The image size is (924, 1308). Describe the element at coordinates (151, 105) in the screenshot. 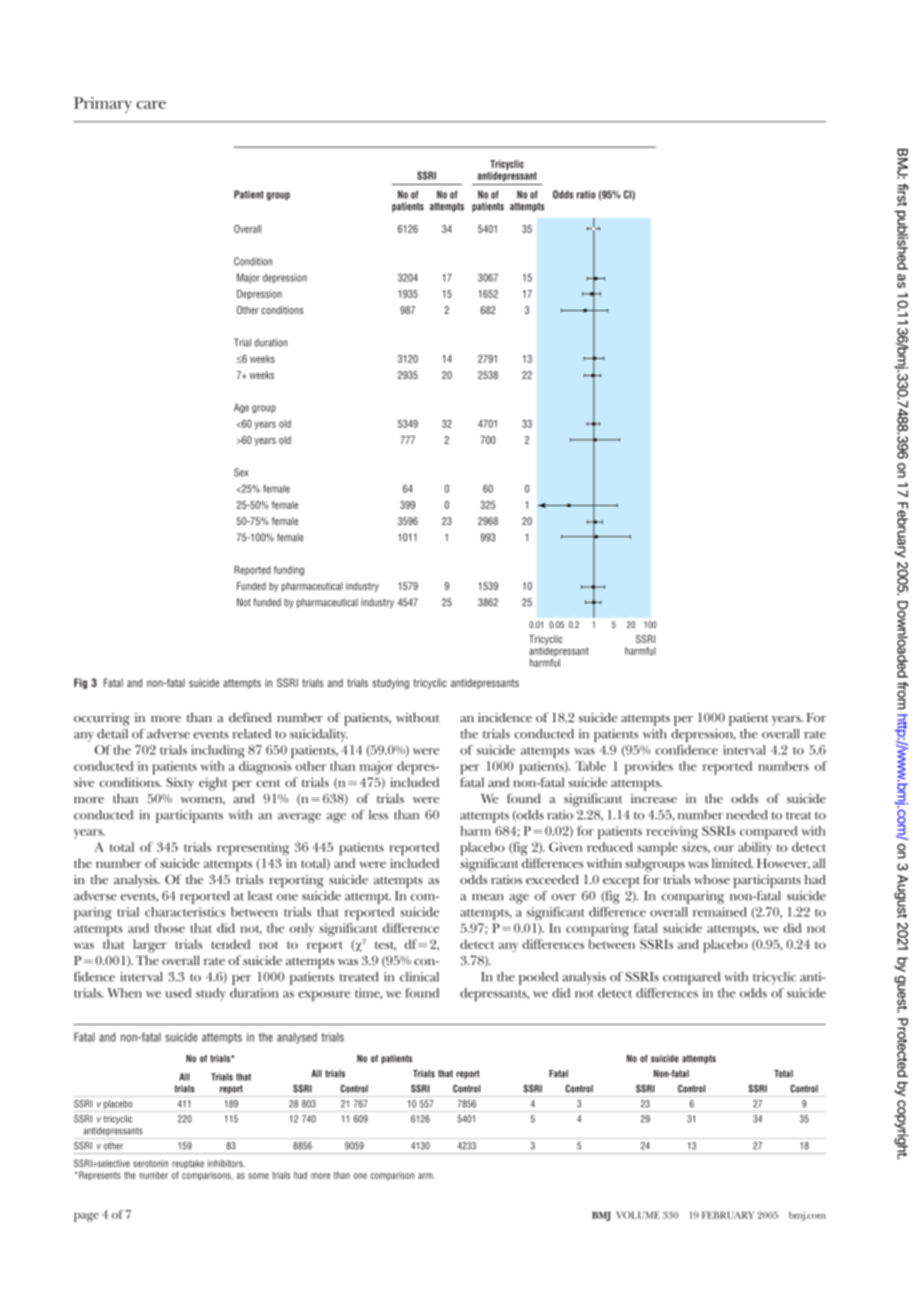

I see `care` at that location.
